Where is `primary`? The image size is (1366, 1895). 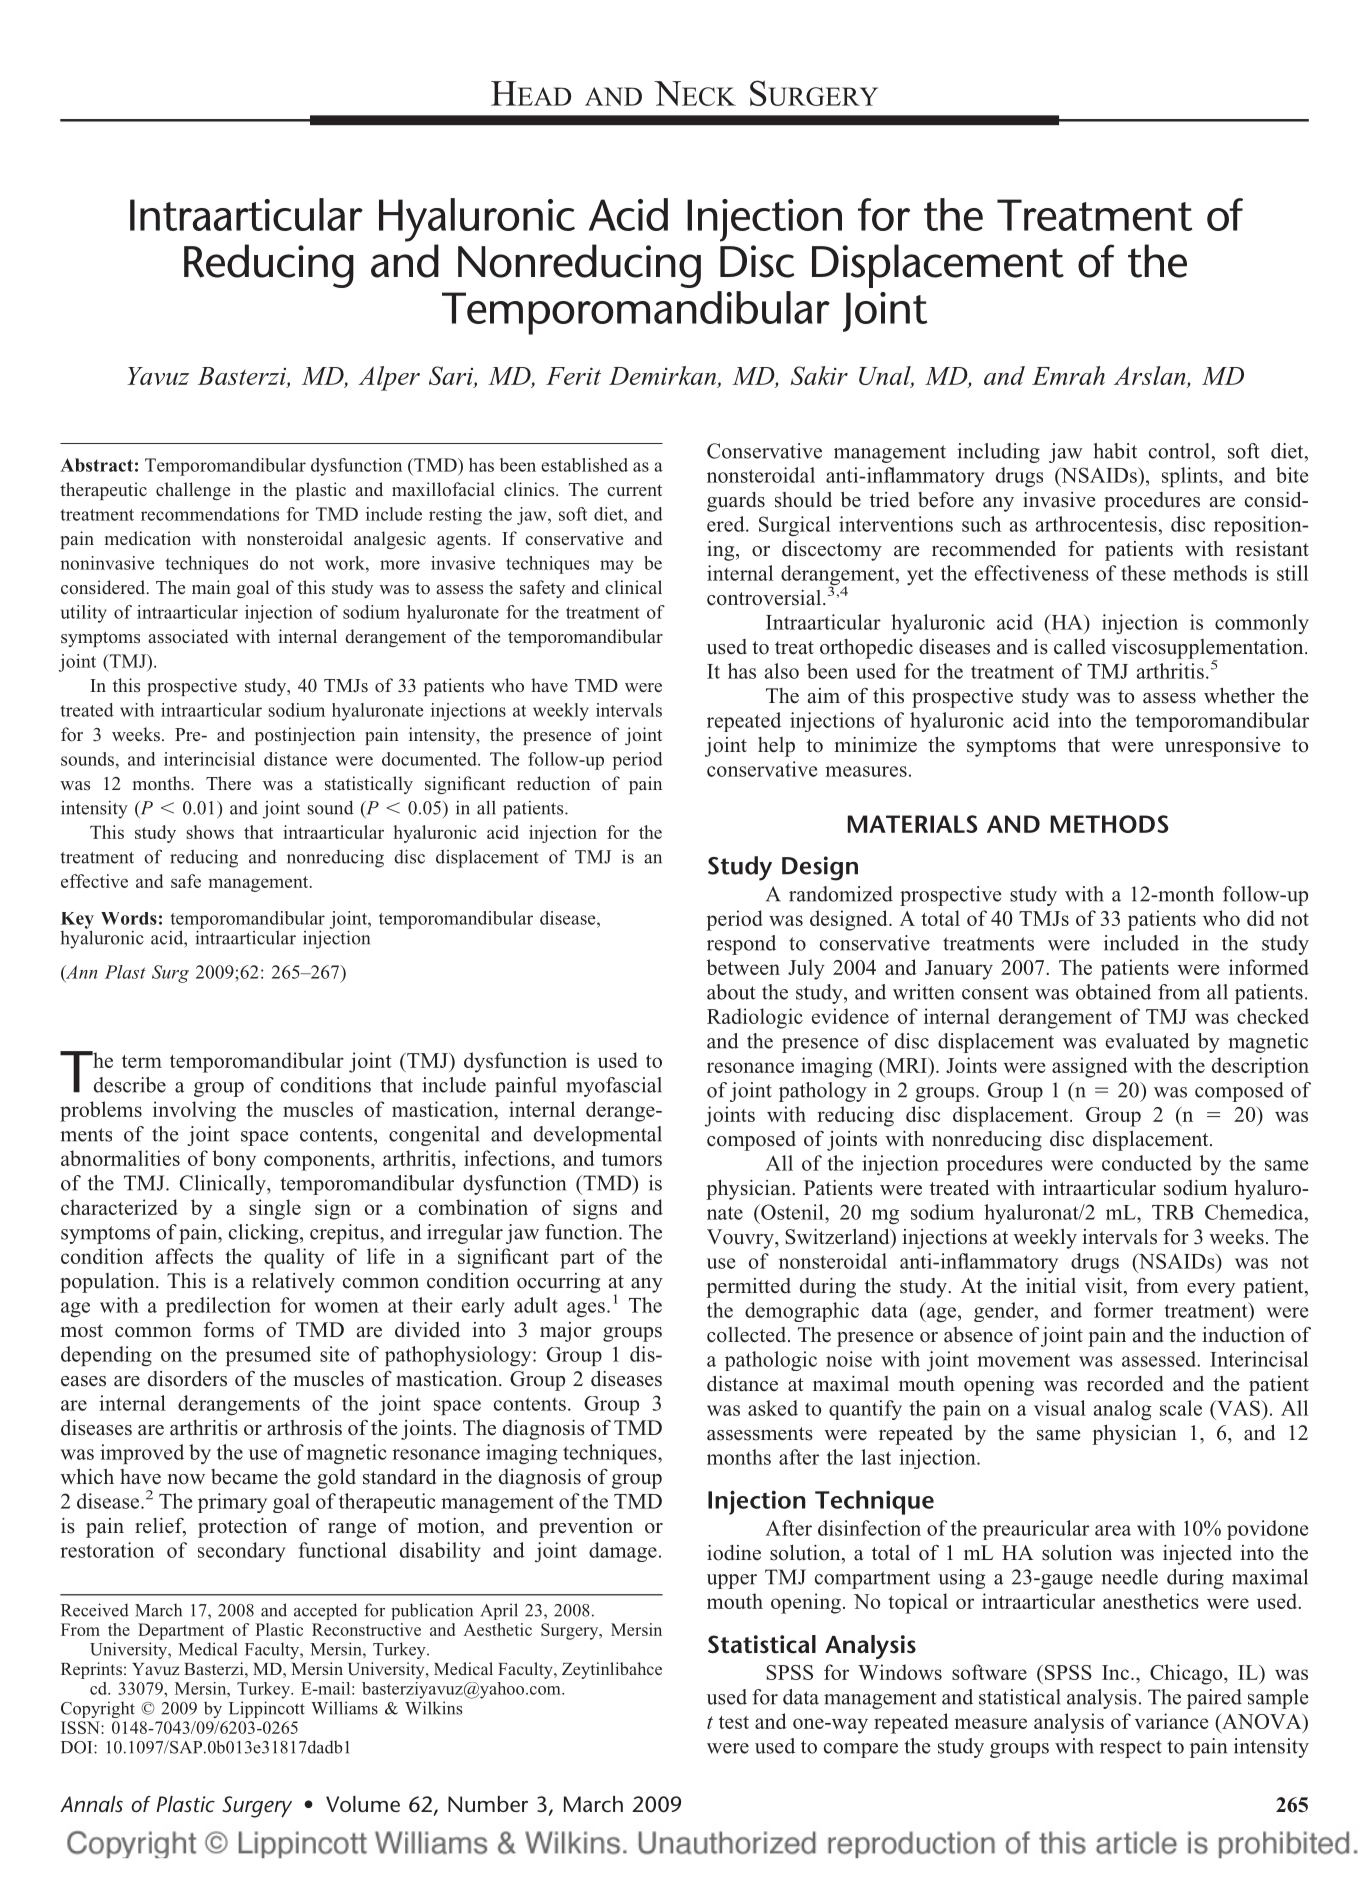 primary is located at coordinates (232, 1503).
